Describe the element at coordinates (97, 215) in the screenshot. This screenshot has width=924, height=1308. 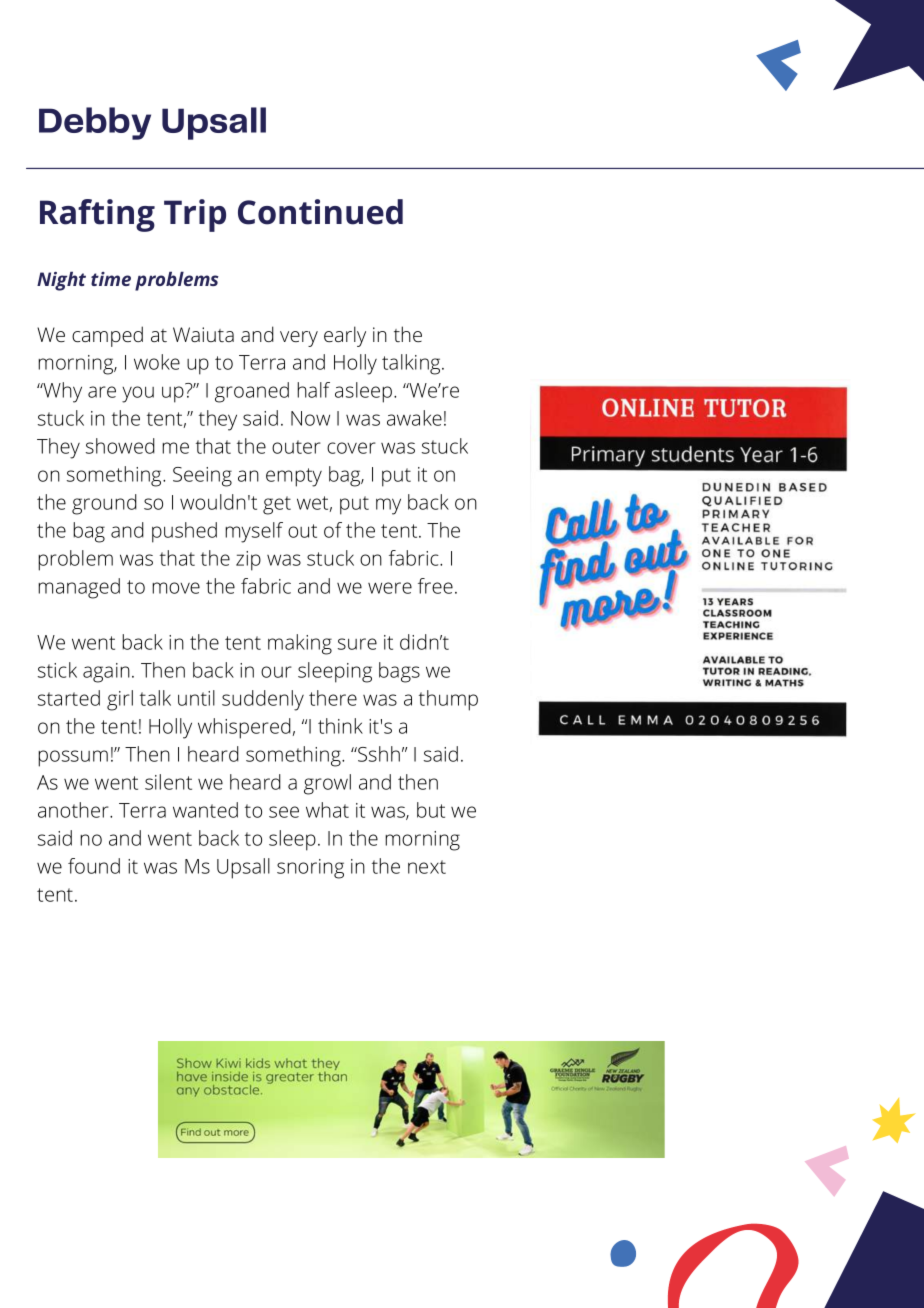
I see `Rafting` at that location.
